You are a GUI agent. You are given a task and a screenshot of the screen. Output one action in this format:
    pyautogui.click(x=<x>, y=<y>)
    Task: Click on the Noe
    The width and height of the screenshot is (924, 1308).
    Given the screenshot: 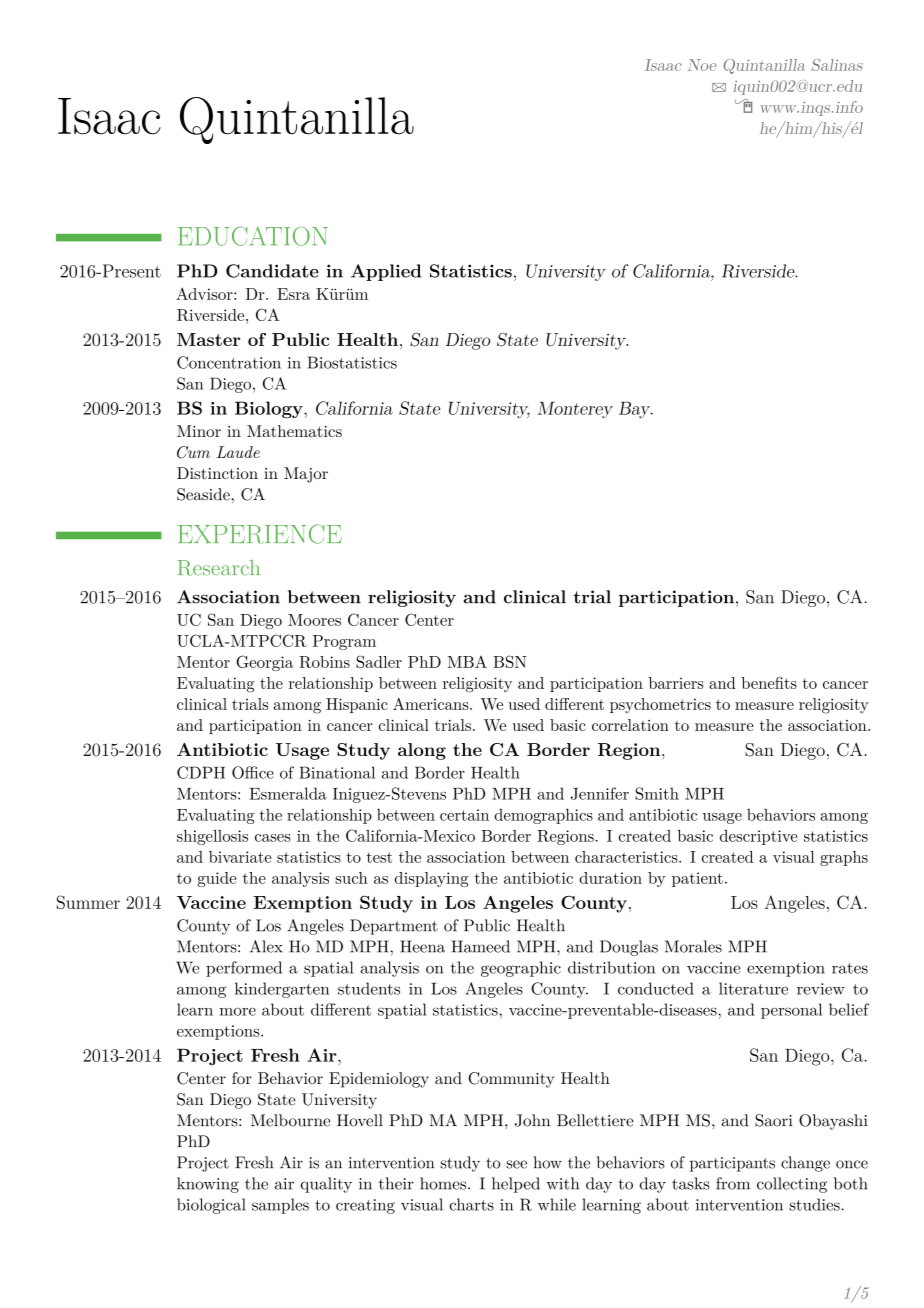 What is the action you would take?
    pyautogui.click(x=702, y=65)
